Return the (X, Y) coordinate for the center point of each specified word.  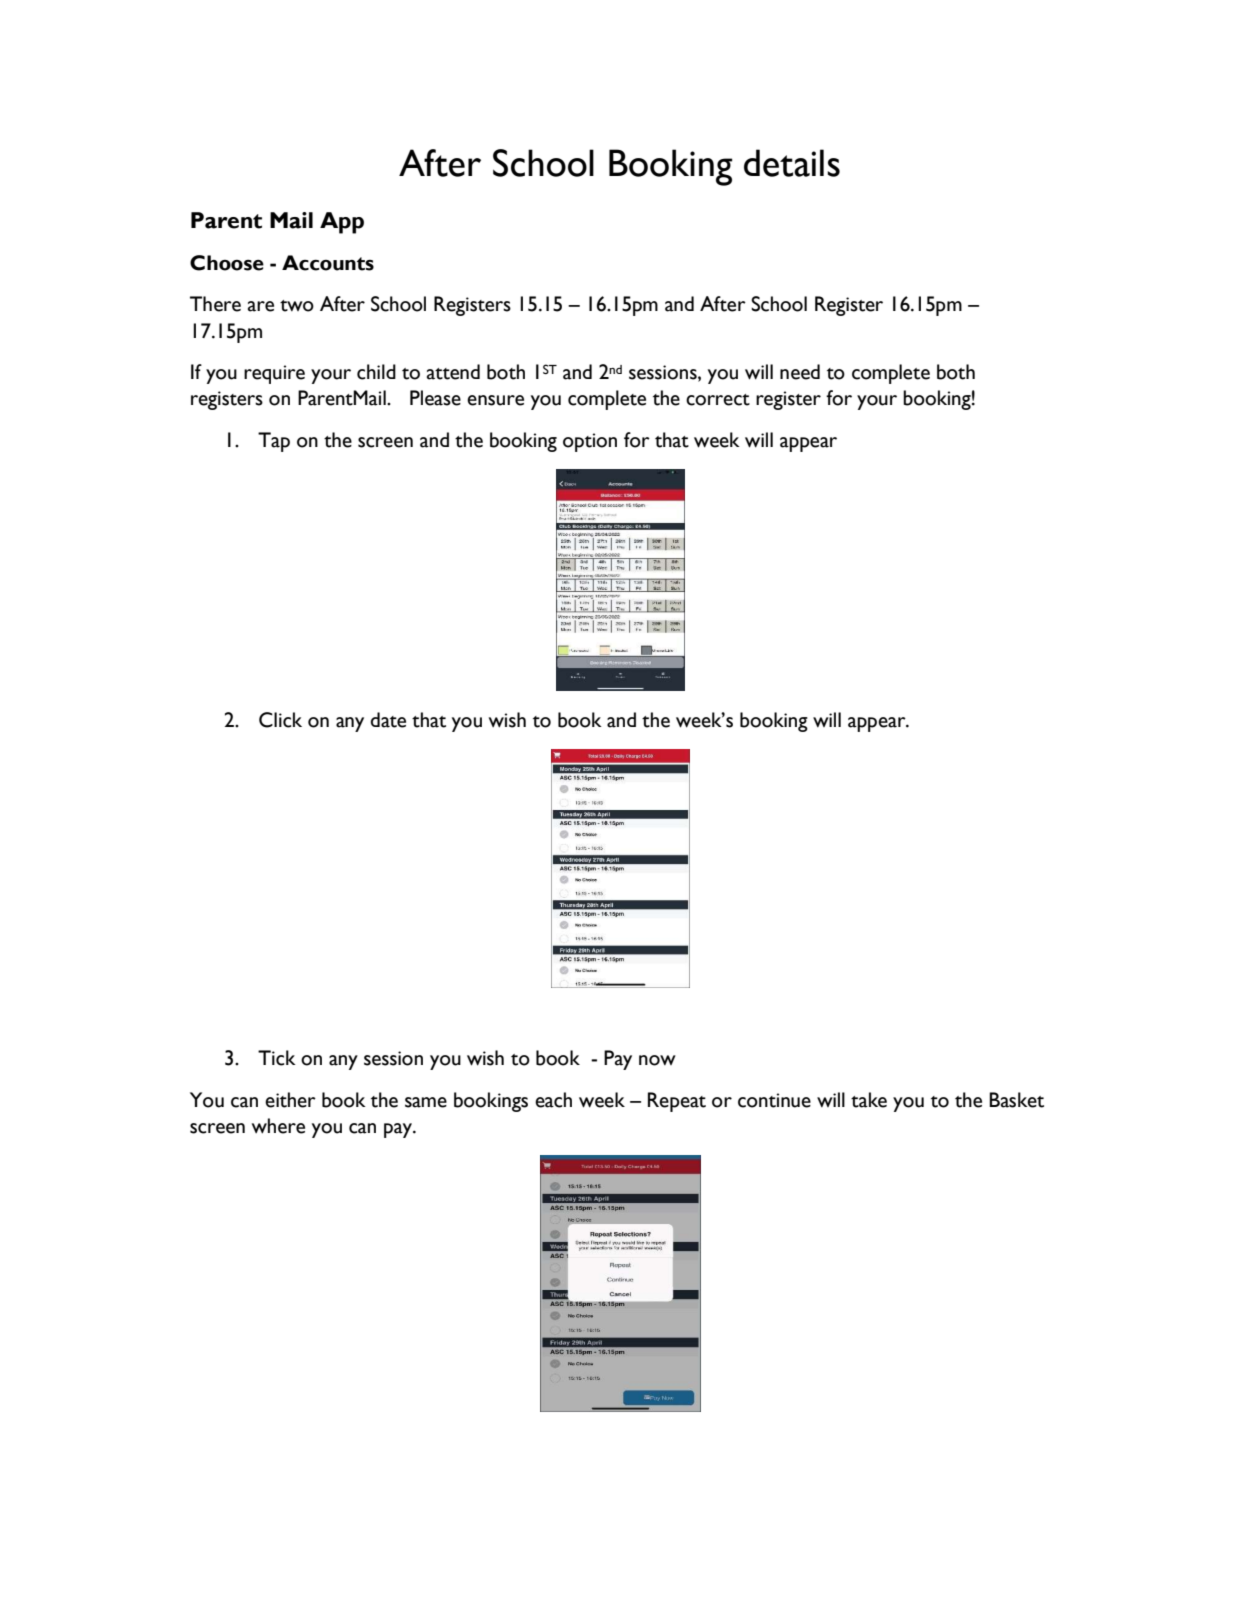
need (800, 372)
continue (774, 1100)
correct (718, 400)
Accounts (328, 263)
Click (280, 720)
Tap (274, 442)
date (388, 720)
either (290, 1100)
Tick (277, 1058)
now (657, 1060)
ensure (495, 400)
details (792, 163)
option (590, 442)
